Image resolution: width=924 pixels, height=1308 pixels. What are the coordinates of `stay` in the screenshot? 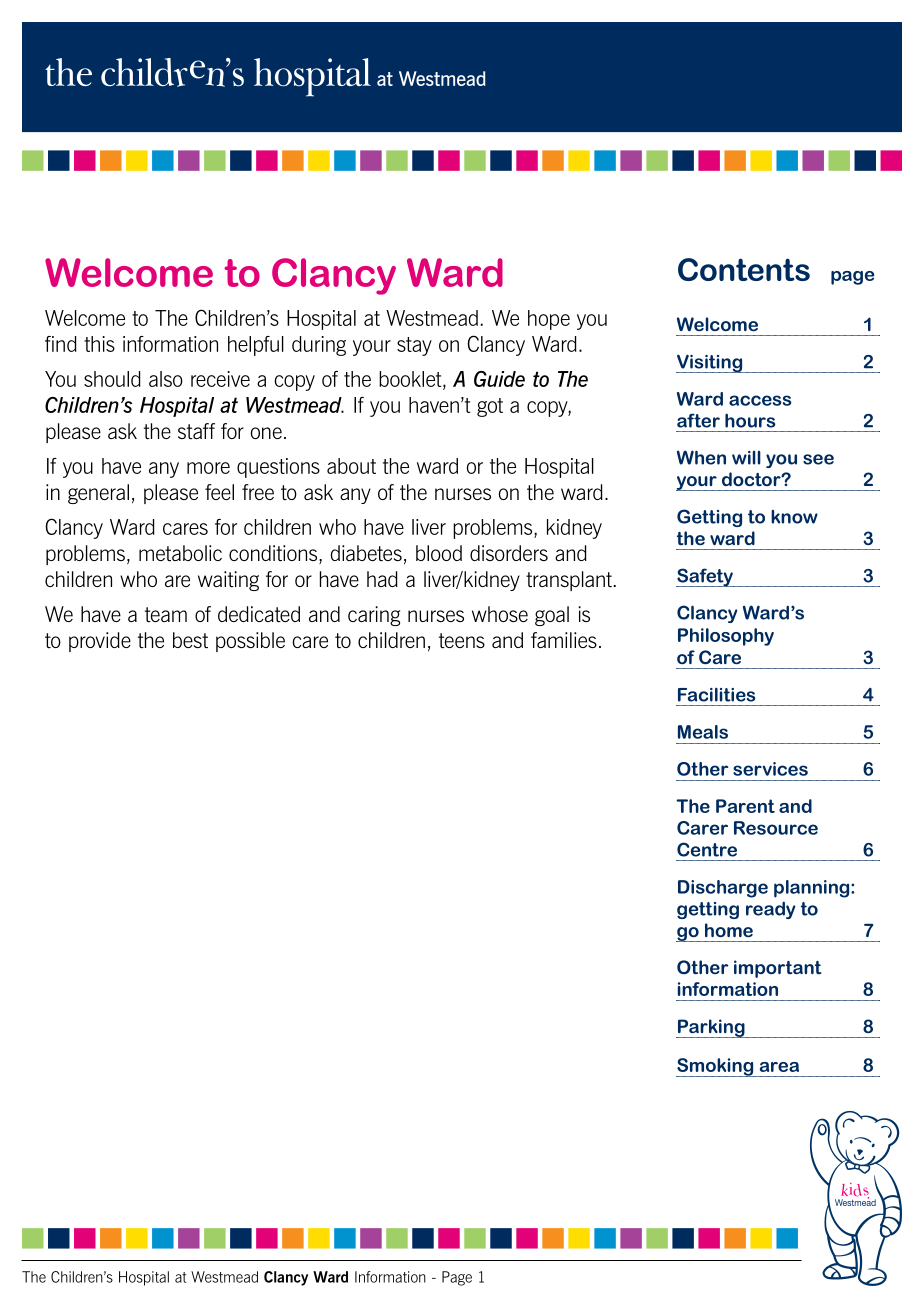 It's located at (414, 346).
